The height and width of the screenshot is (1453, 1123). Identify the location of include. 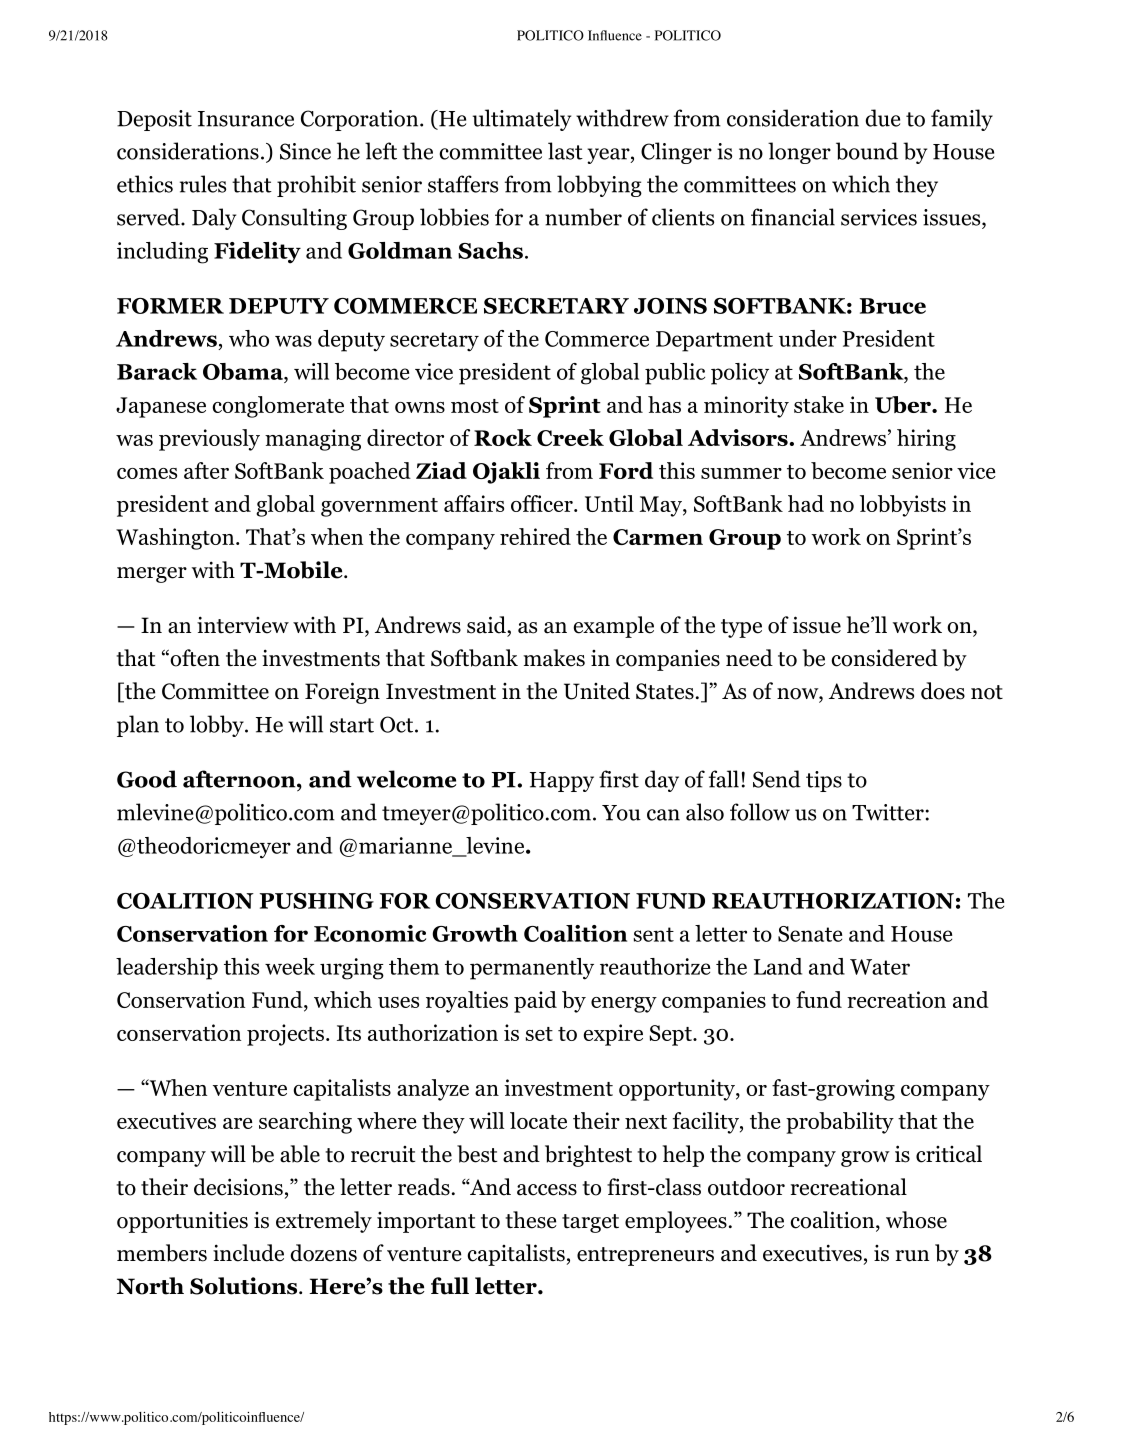
(248, 1253).
